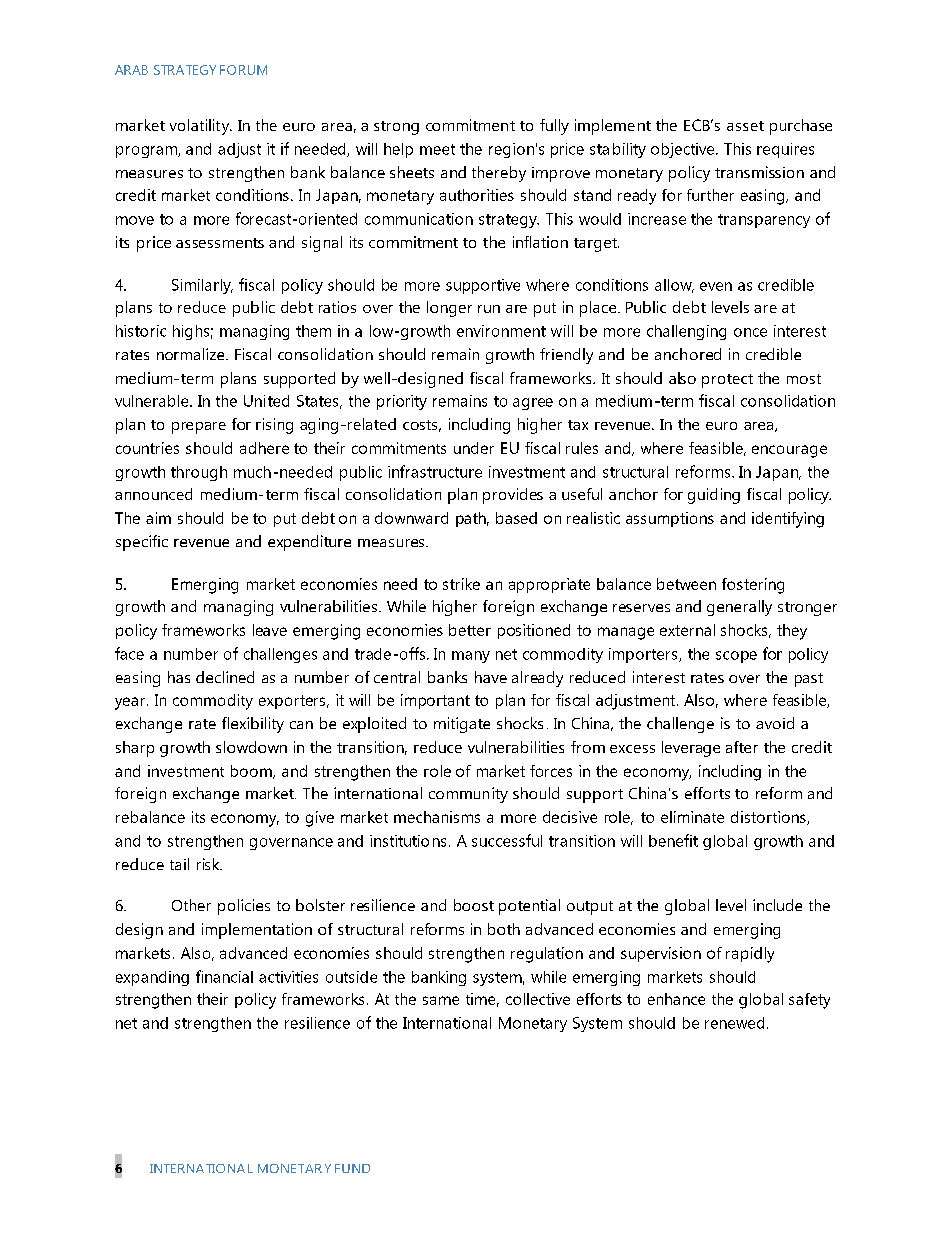  Describe the element at coordinates (352, 1168) in the screenshot. I see `FUND` at that location.
